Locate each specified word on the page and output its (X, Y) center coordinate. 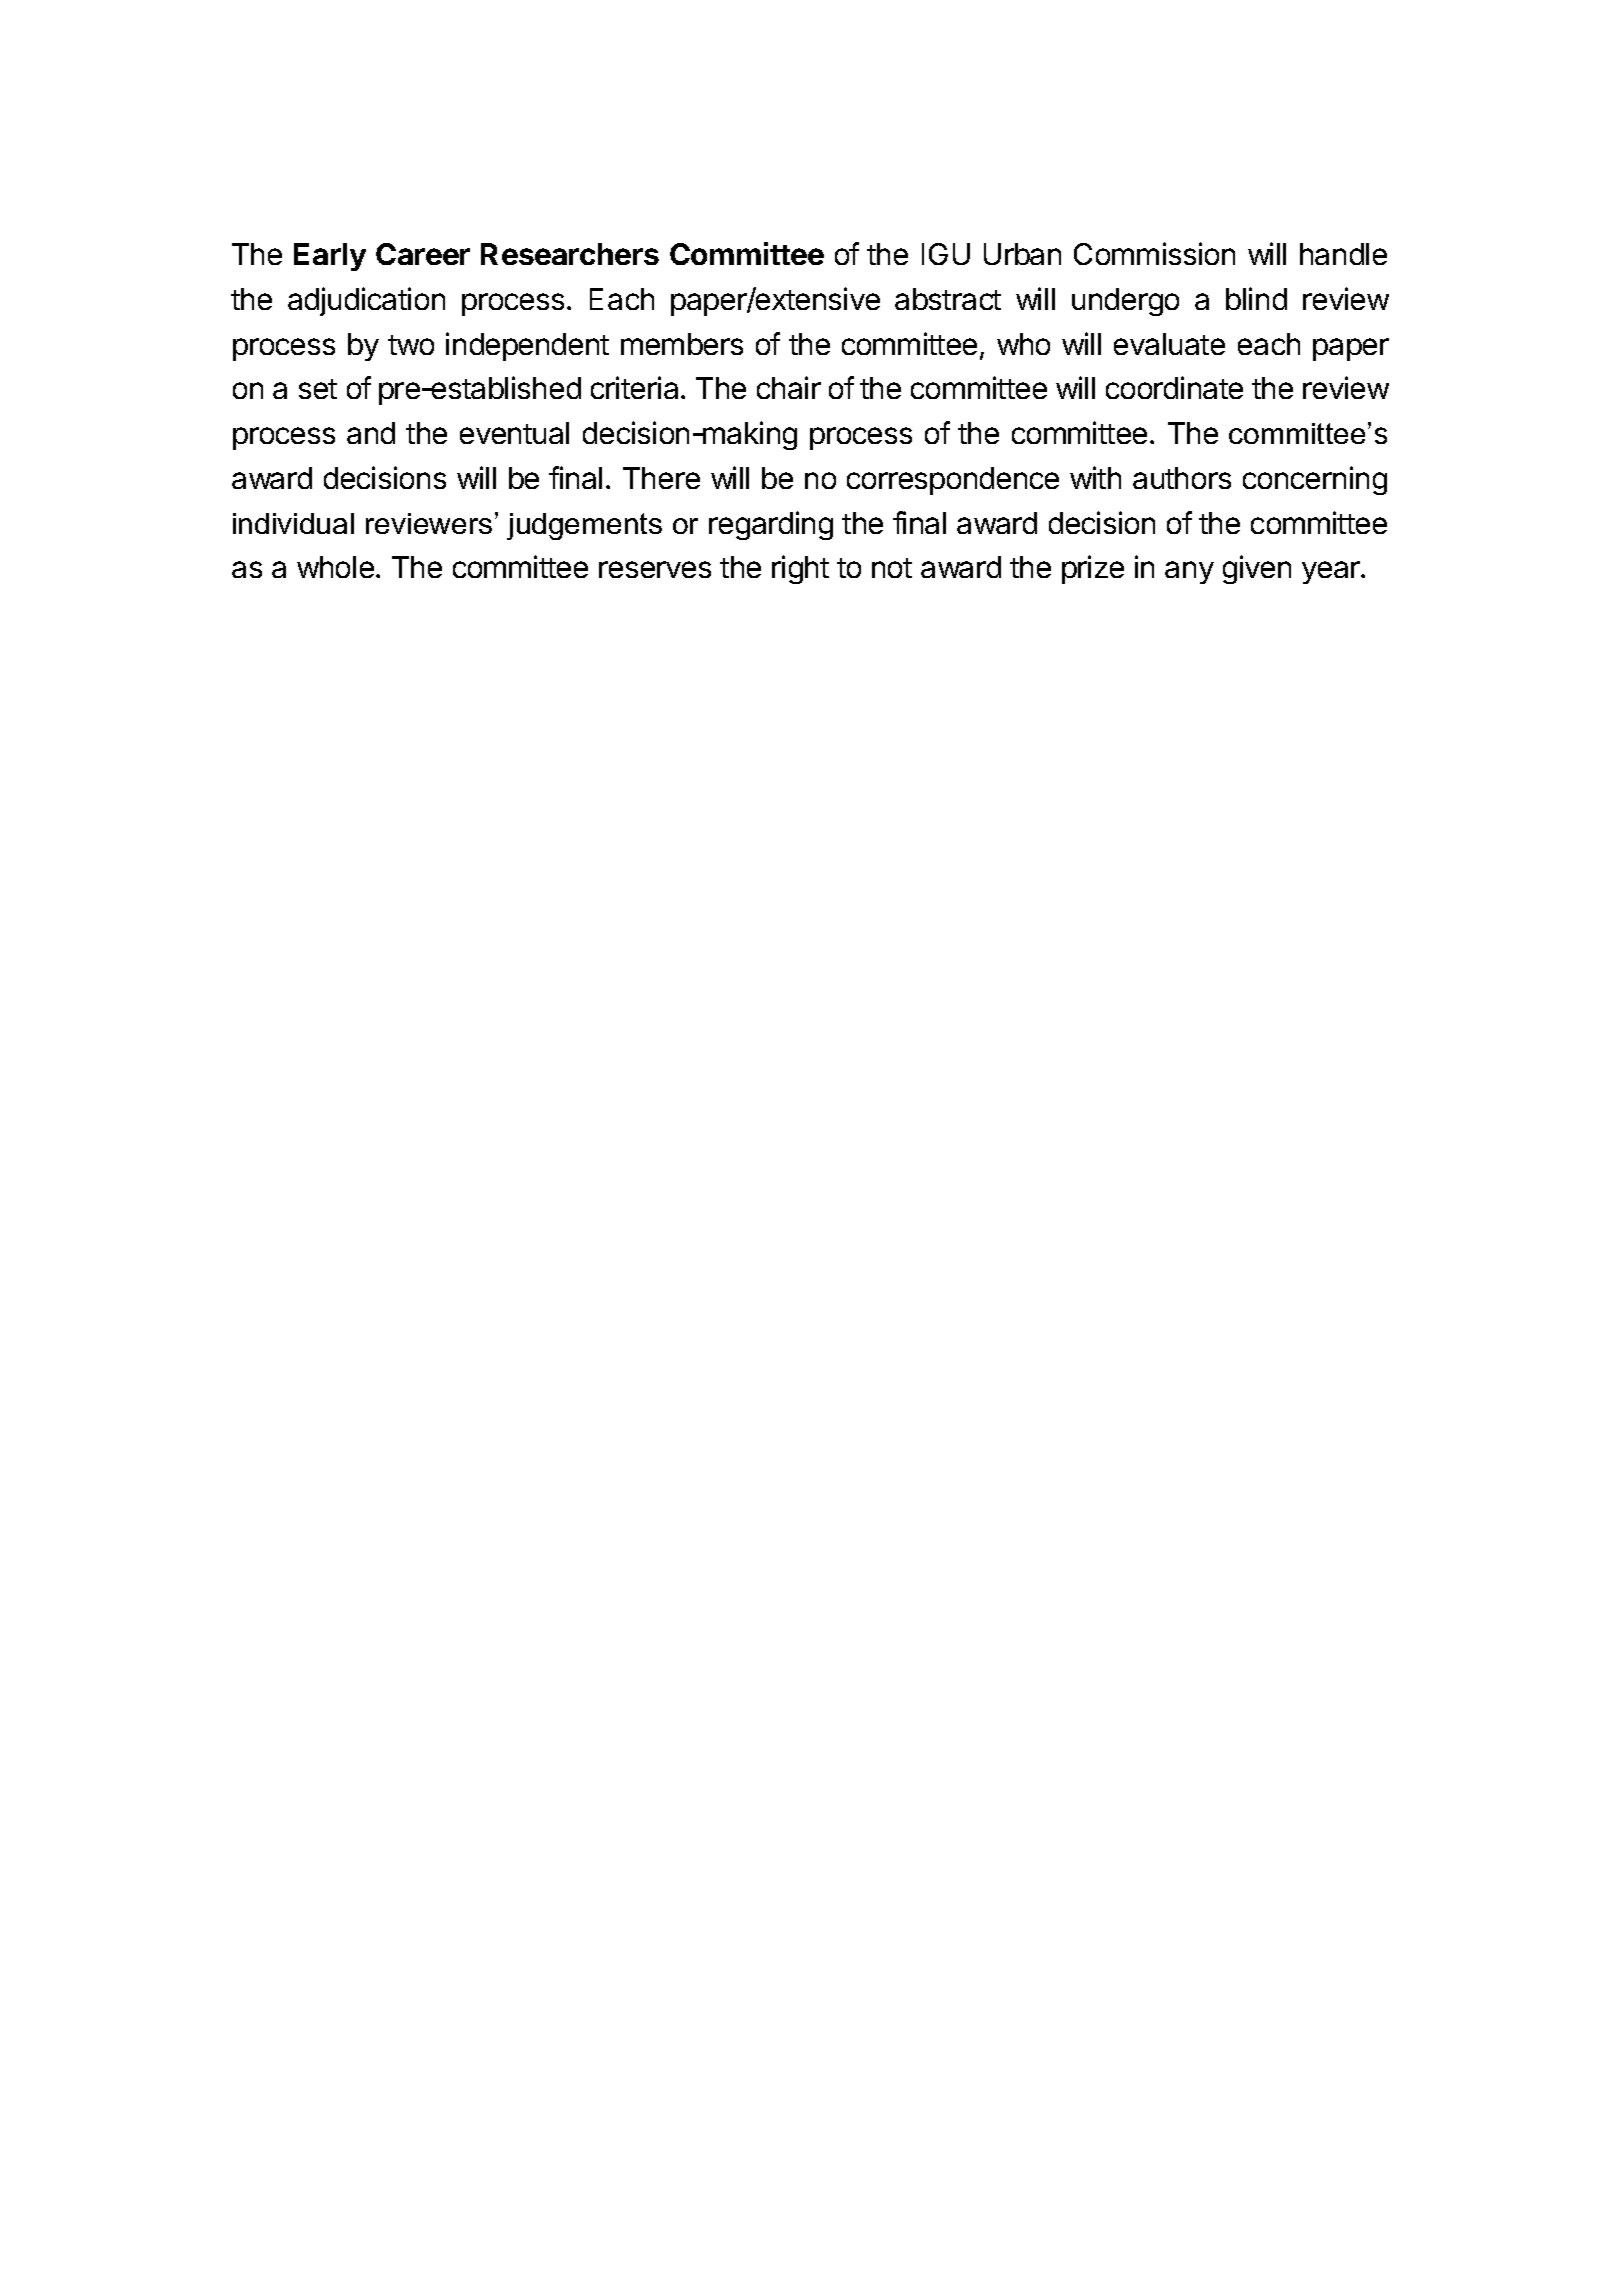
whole (335, 567)
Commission (1154, 253)
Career (423, 254)
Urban (1022, 254)
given (1257, 569)
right (800, 569)
